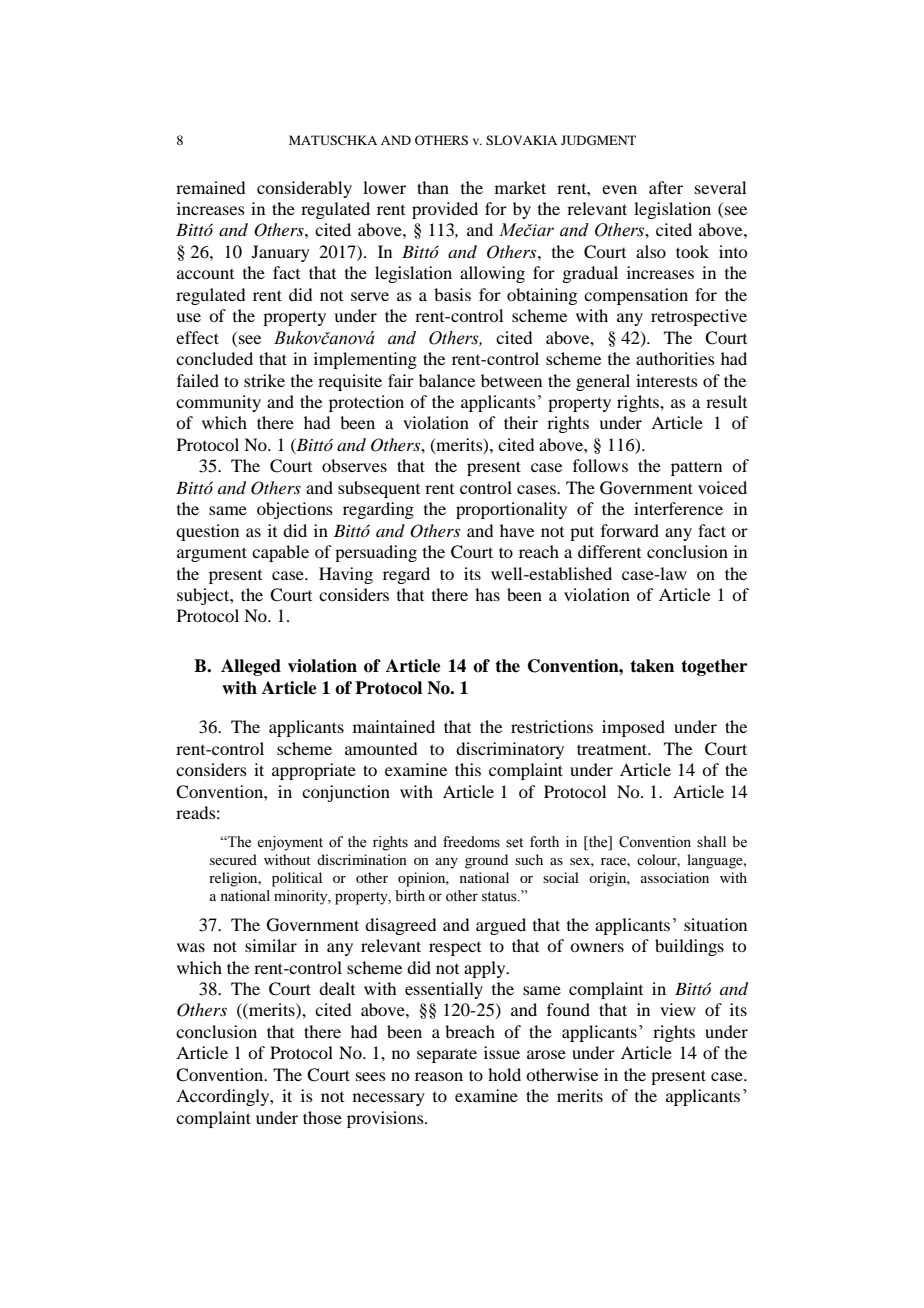 The height and width of the document is (1308, 924). Describe the element at coordinates (667, 380) in the document. I see `interests` at that location.
